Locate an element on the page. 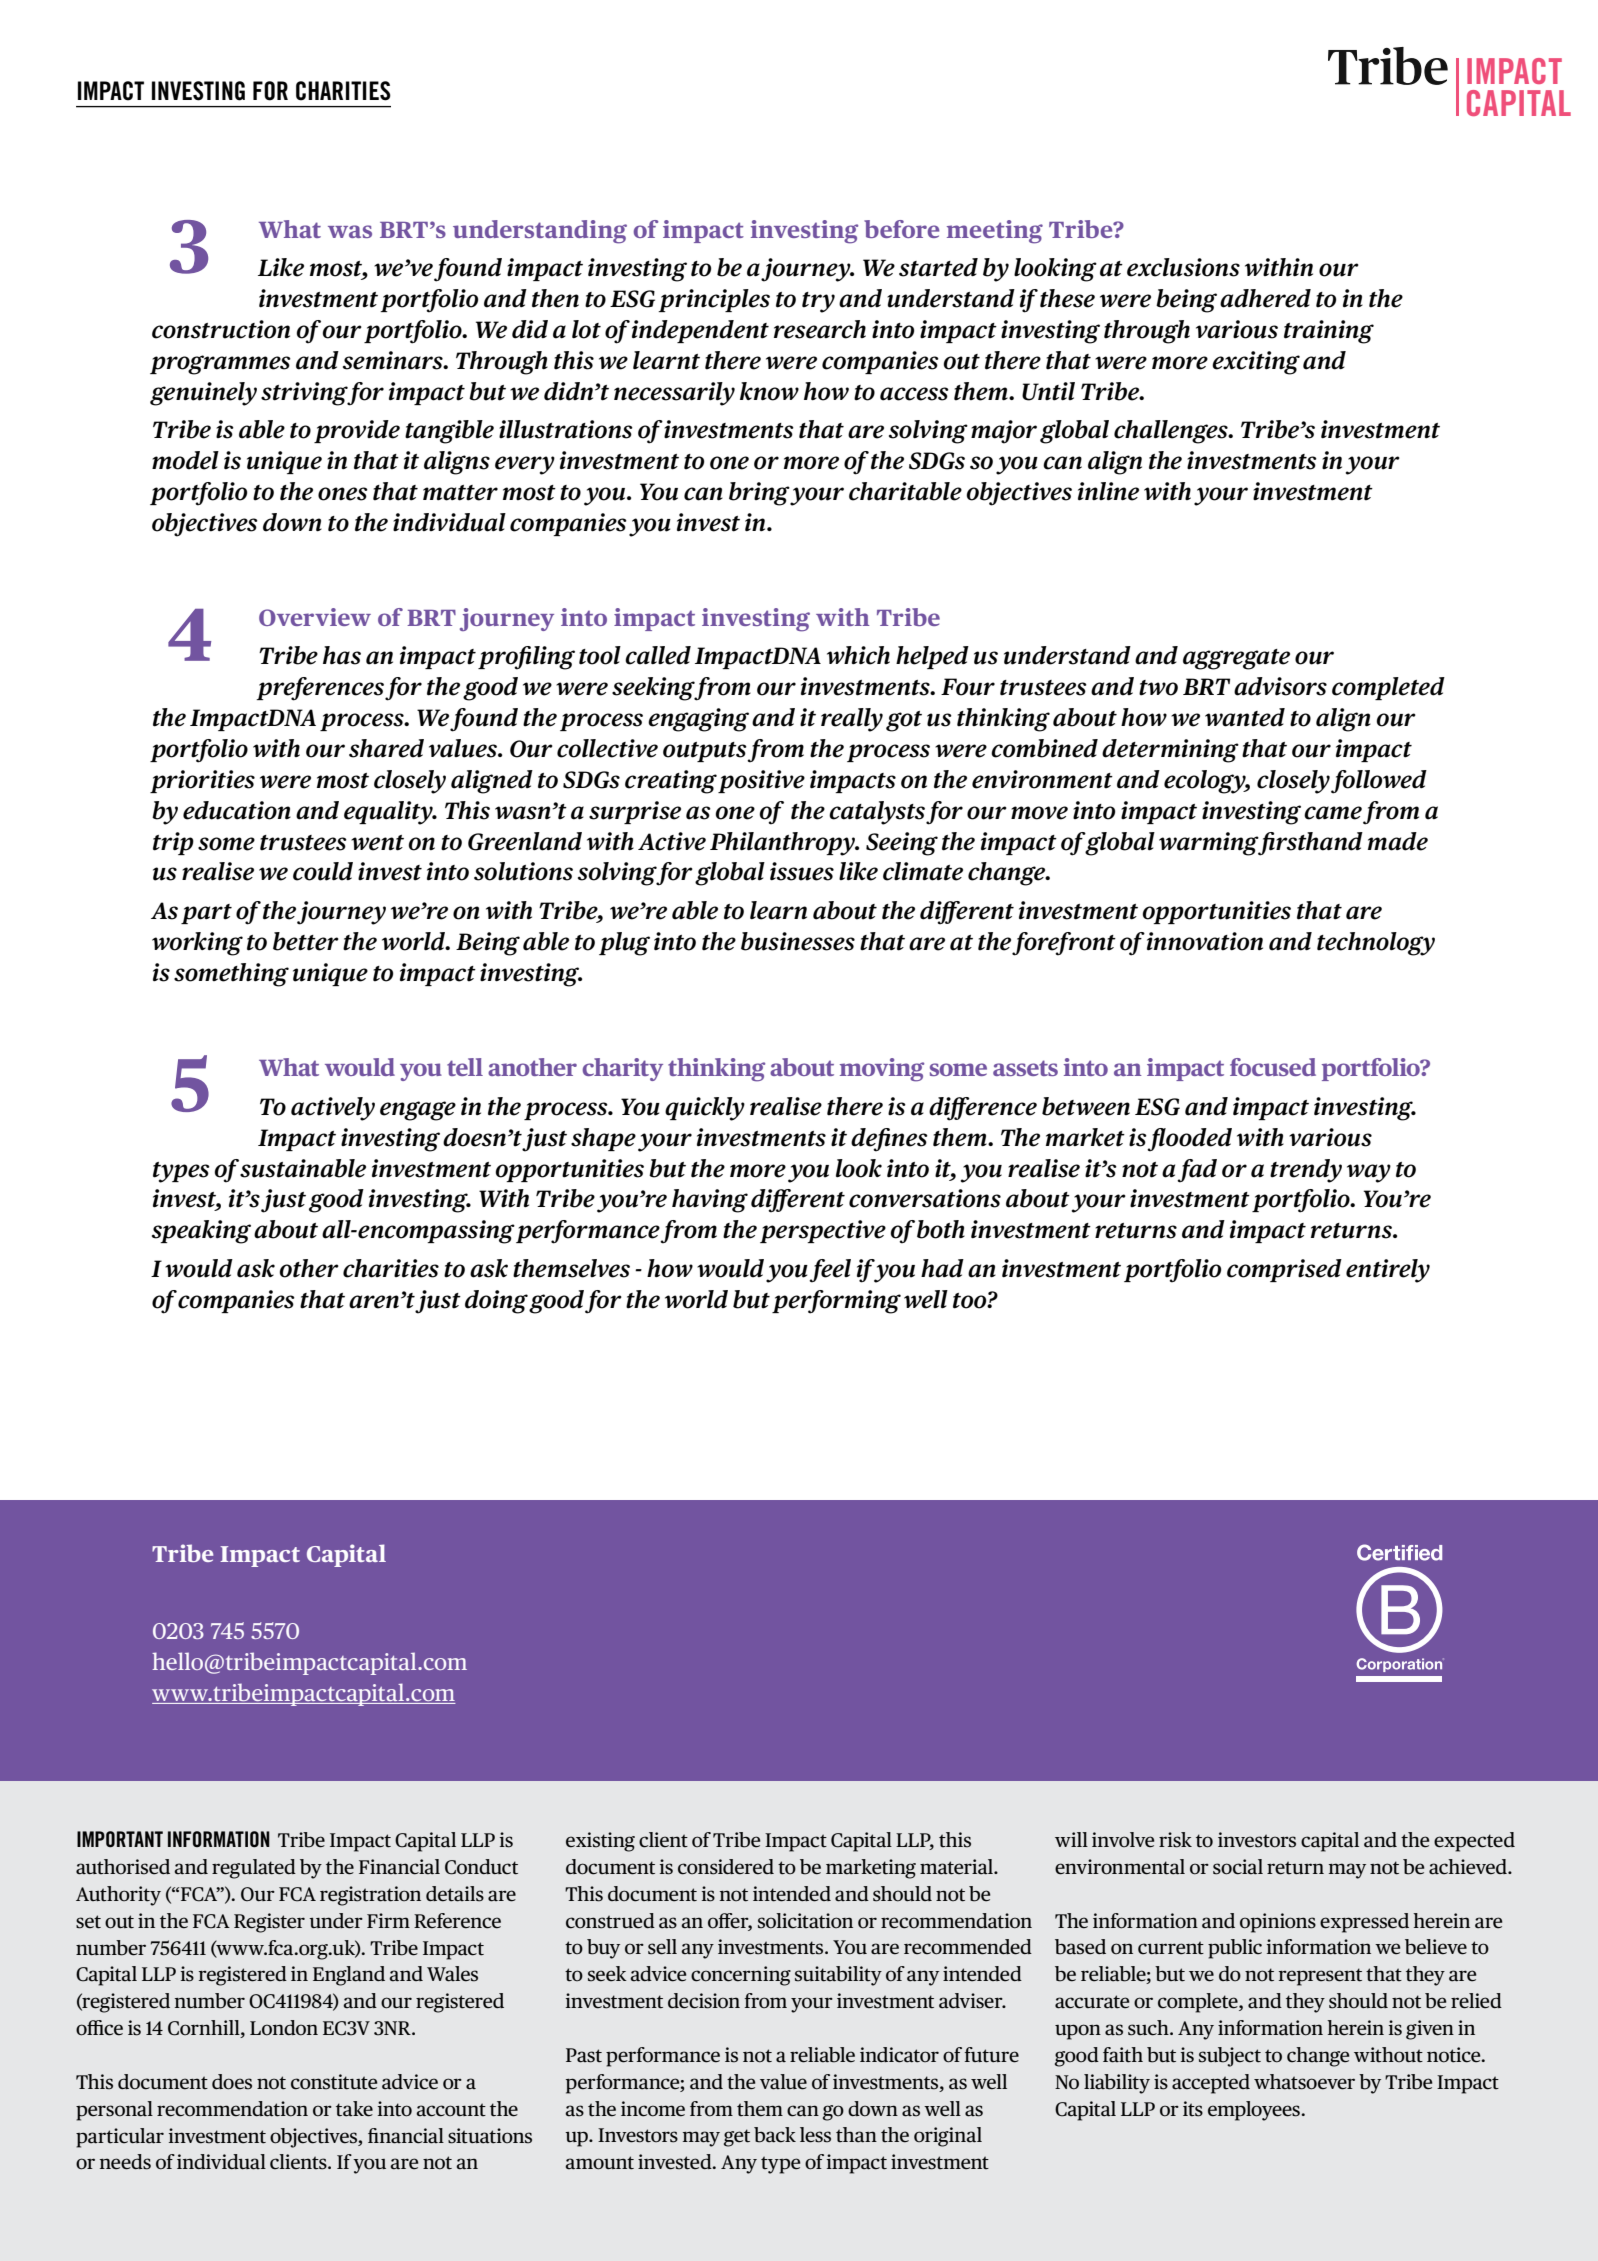  construction is located at coordinates (221, 329).
